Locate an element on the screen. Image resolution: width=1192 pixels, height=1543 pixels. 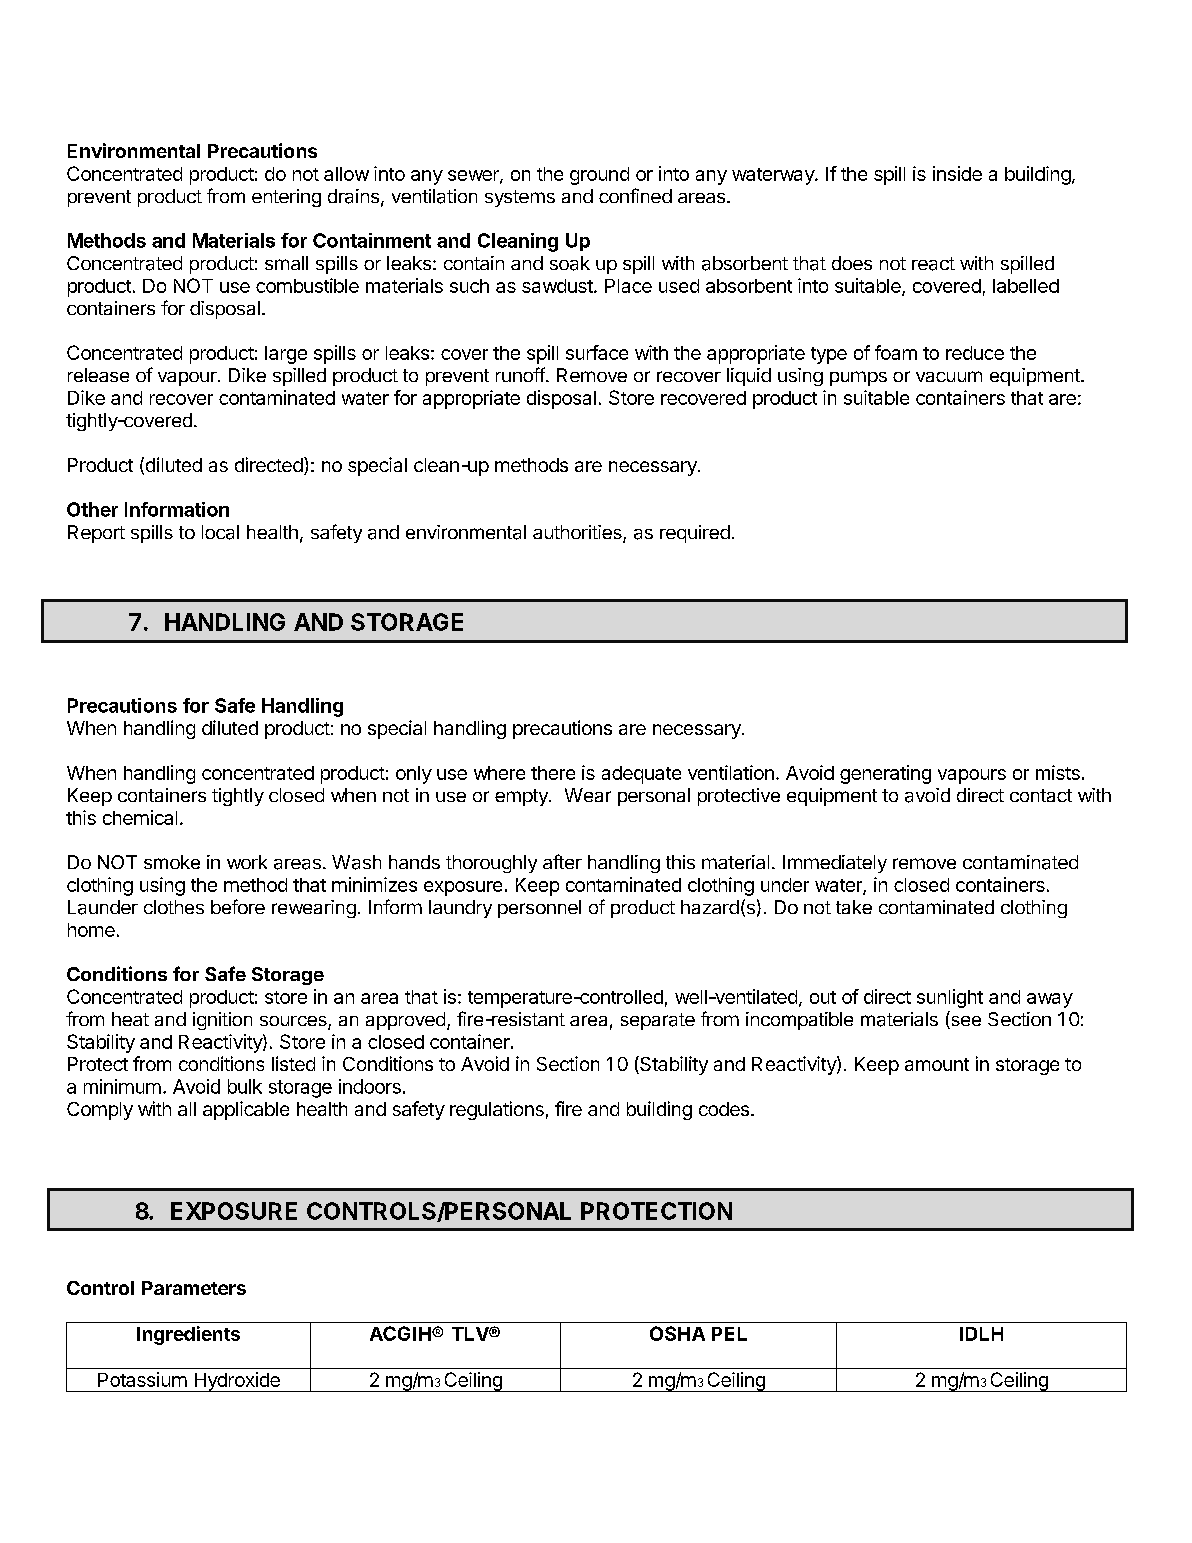
OSHA is located at coordinates (677, 1333).
